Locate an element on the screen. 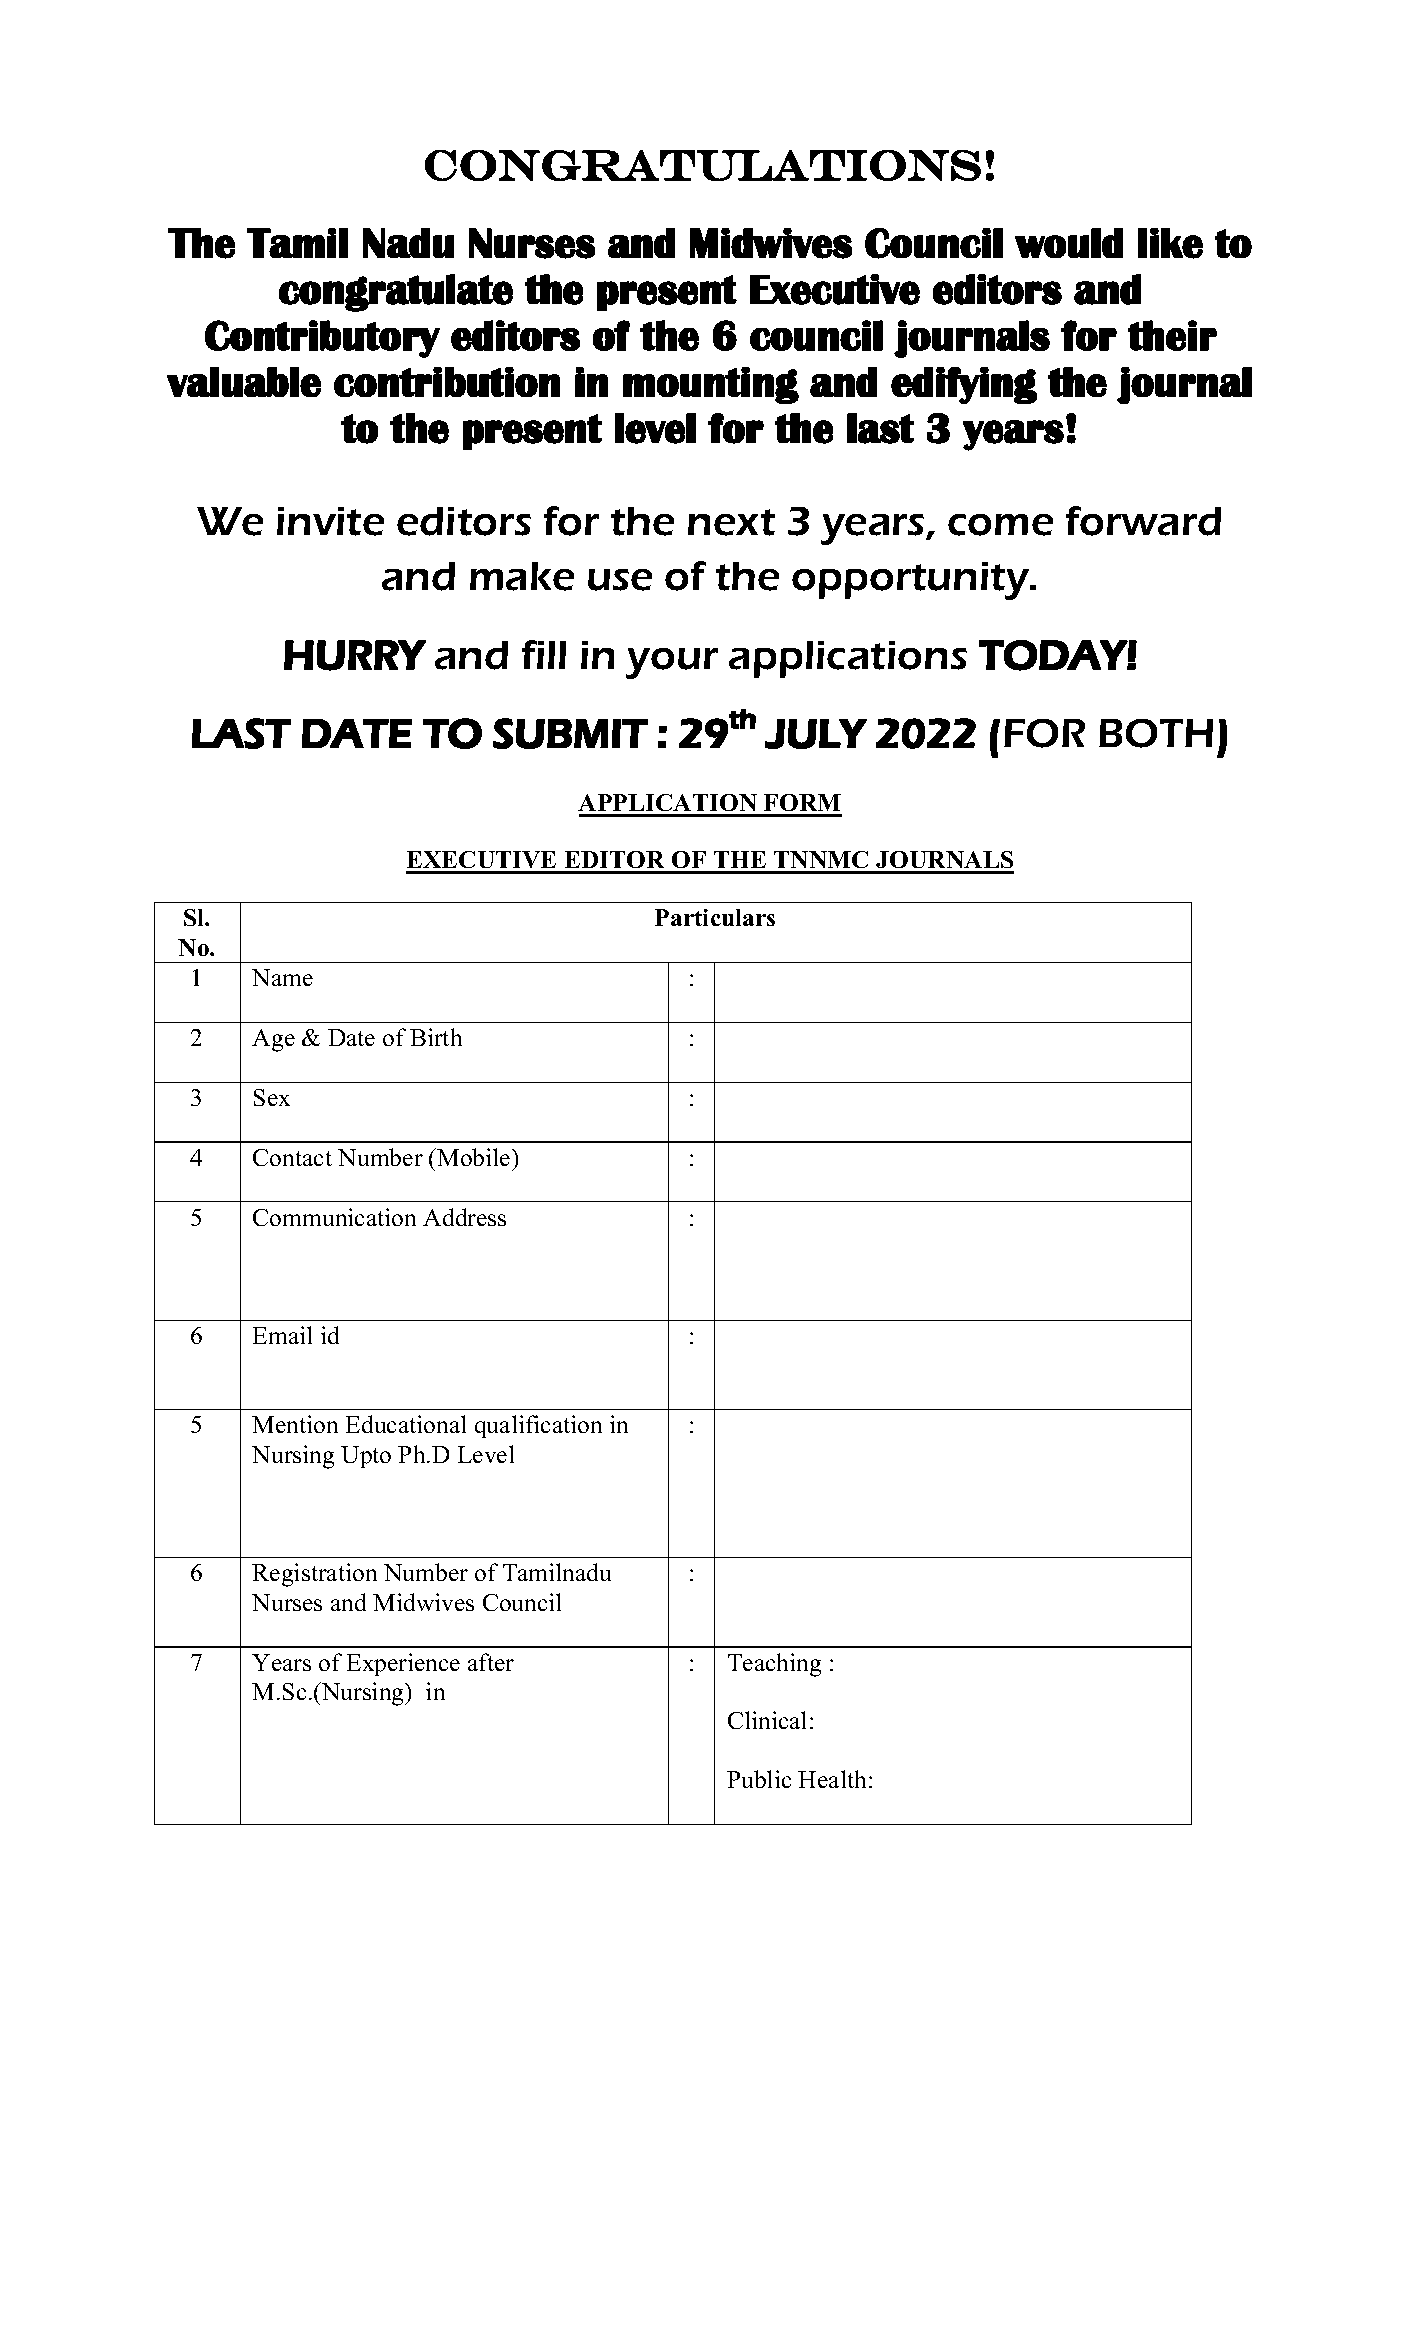 The width and height of the screenshot is (1421, 2340). congratulate is located at coordinates (396, 293).
